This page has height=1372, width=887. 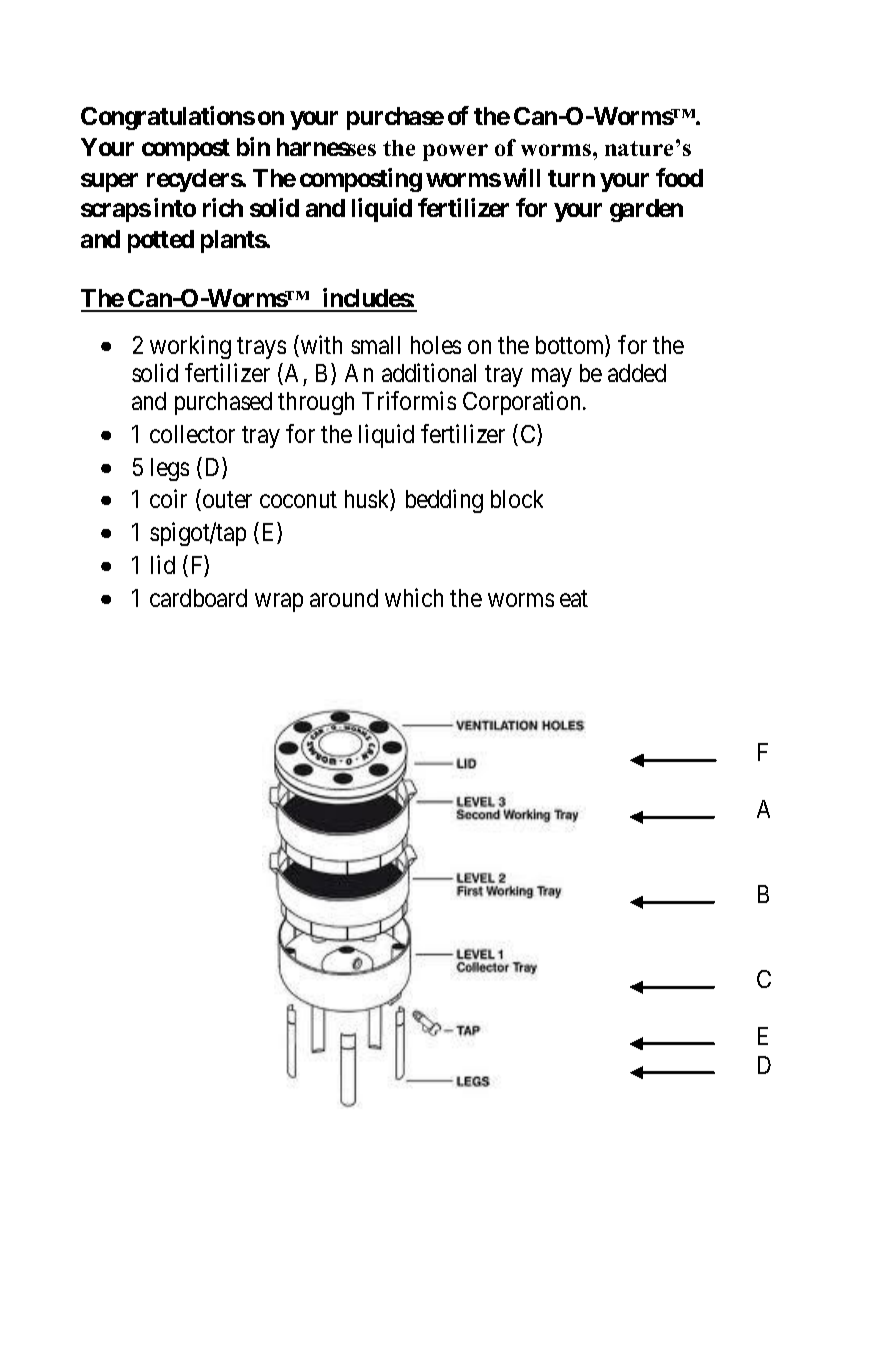 I want to click on small, so click(x=375, y=345).
